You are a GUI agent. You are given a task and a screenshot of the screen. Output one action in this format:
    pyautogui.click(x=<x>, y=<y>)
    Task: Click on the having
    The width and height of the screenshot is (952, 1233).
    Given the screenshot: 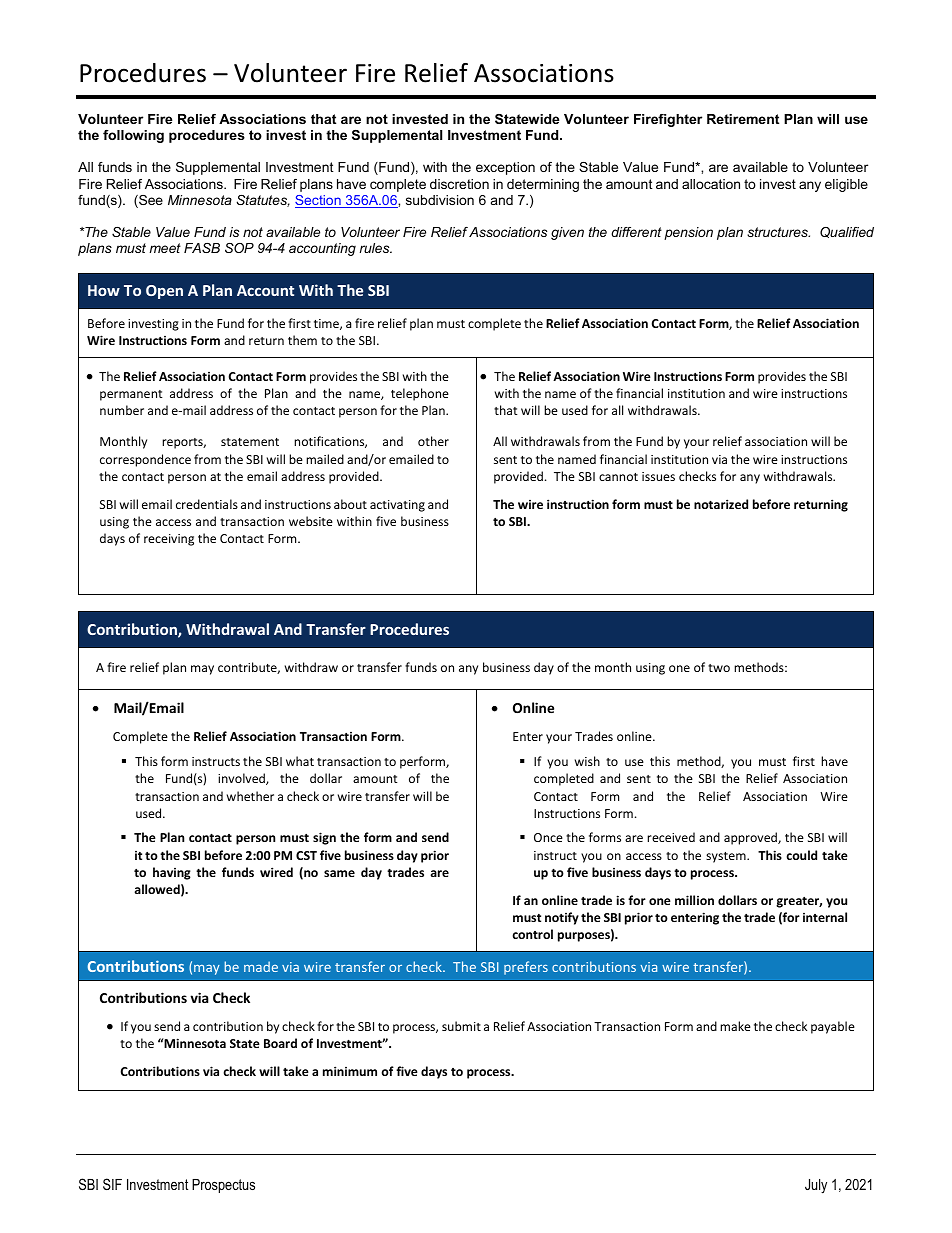 What is the action you would take?
    pyautogui.click(x=172, y=873)
